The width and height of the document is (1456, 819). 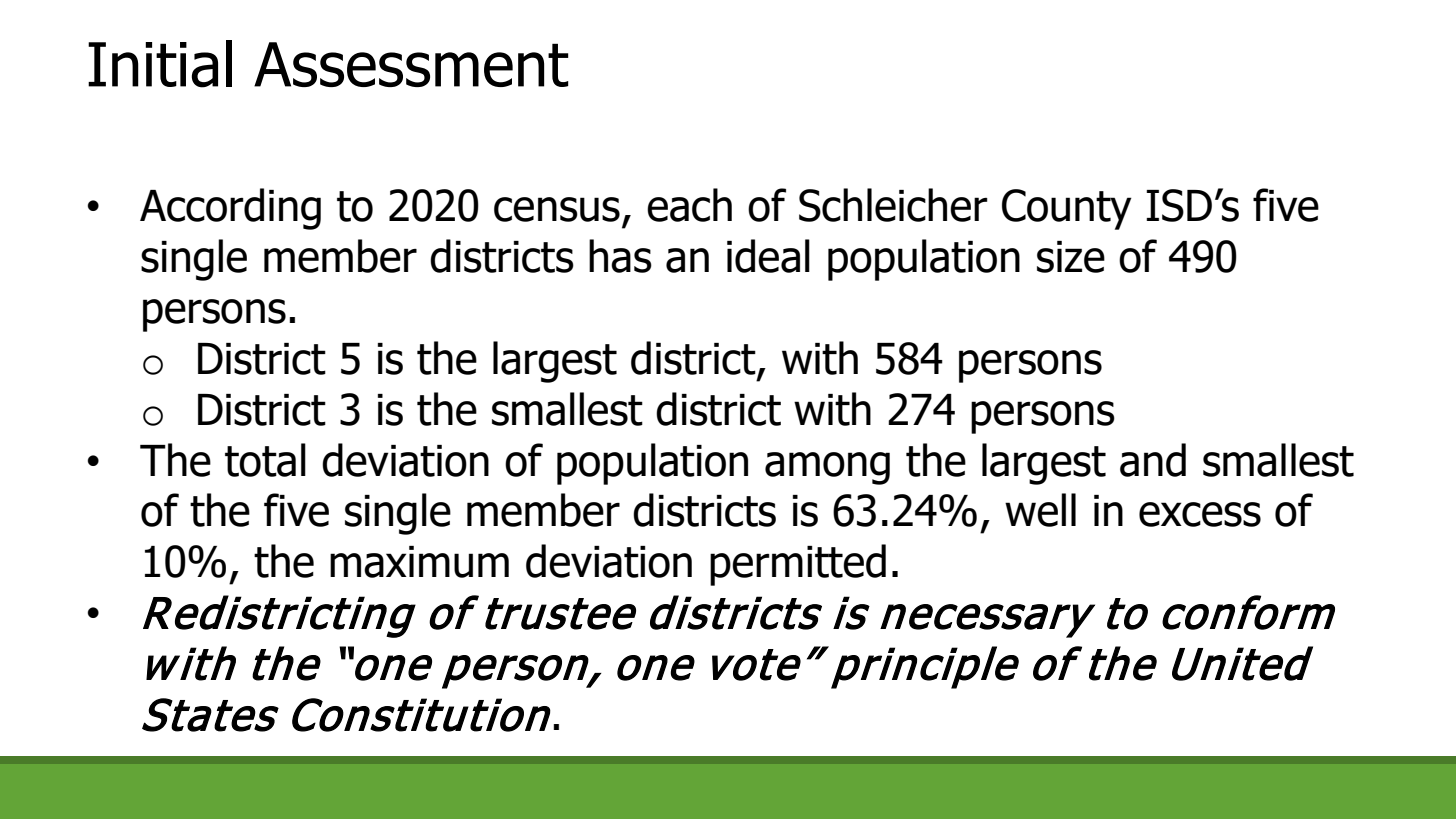 I want to click on maximum, so click(x=419, y=562).
